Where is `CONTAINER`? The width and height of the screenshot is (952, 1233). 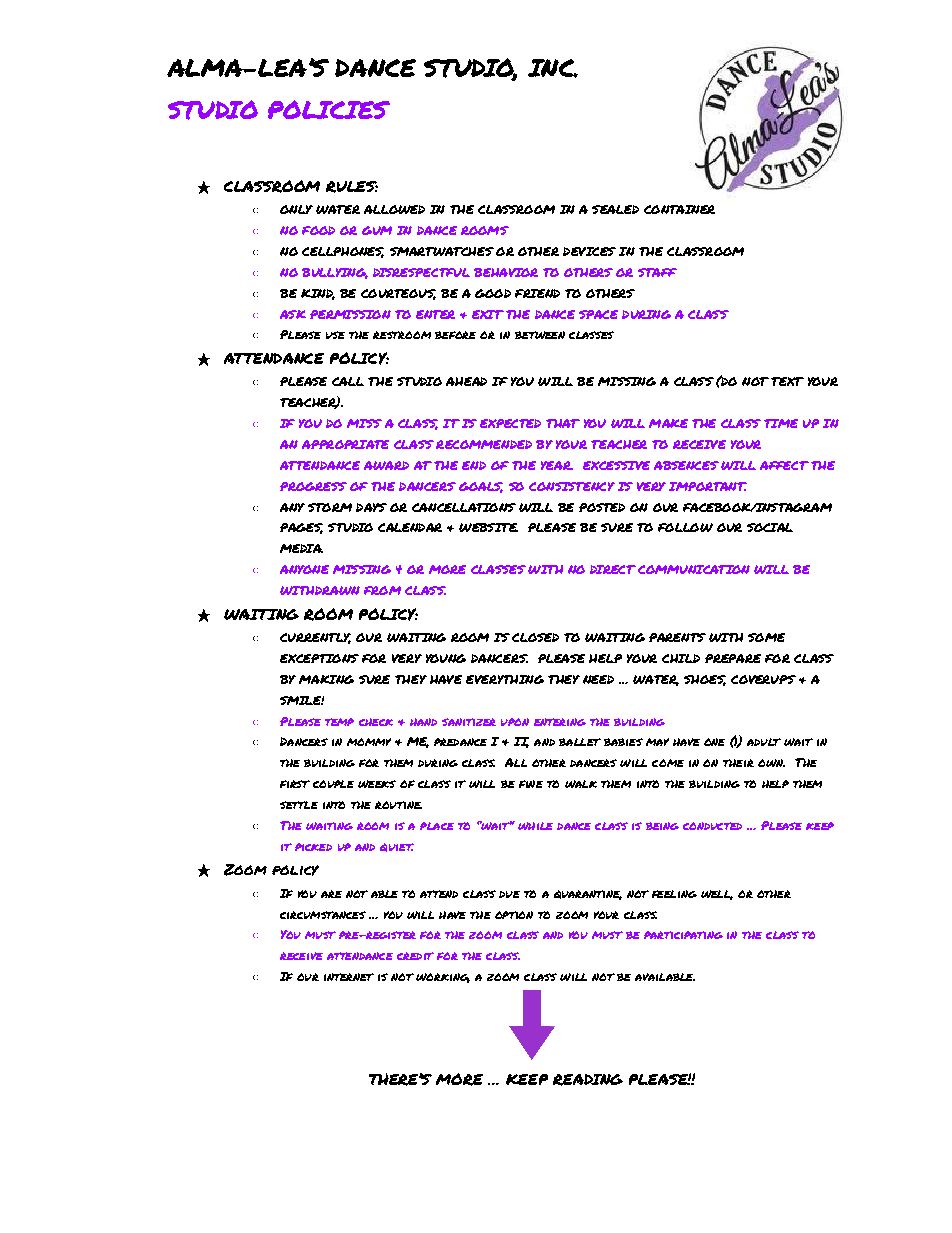 CONTAINER is located at coordinates (679, 209).
